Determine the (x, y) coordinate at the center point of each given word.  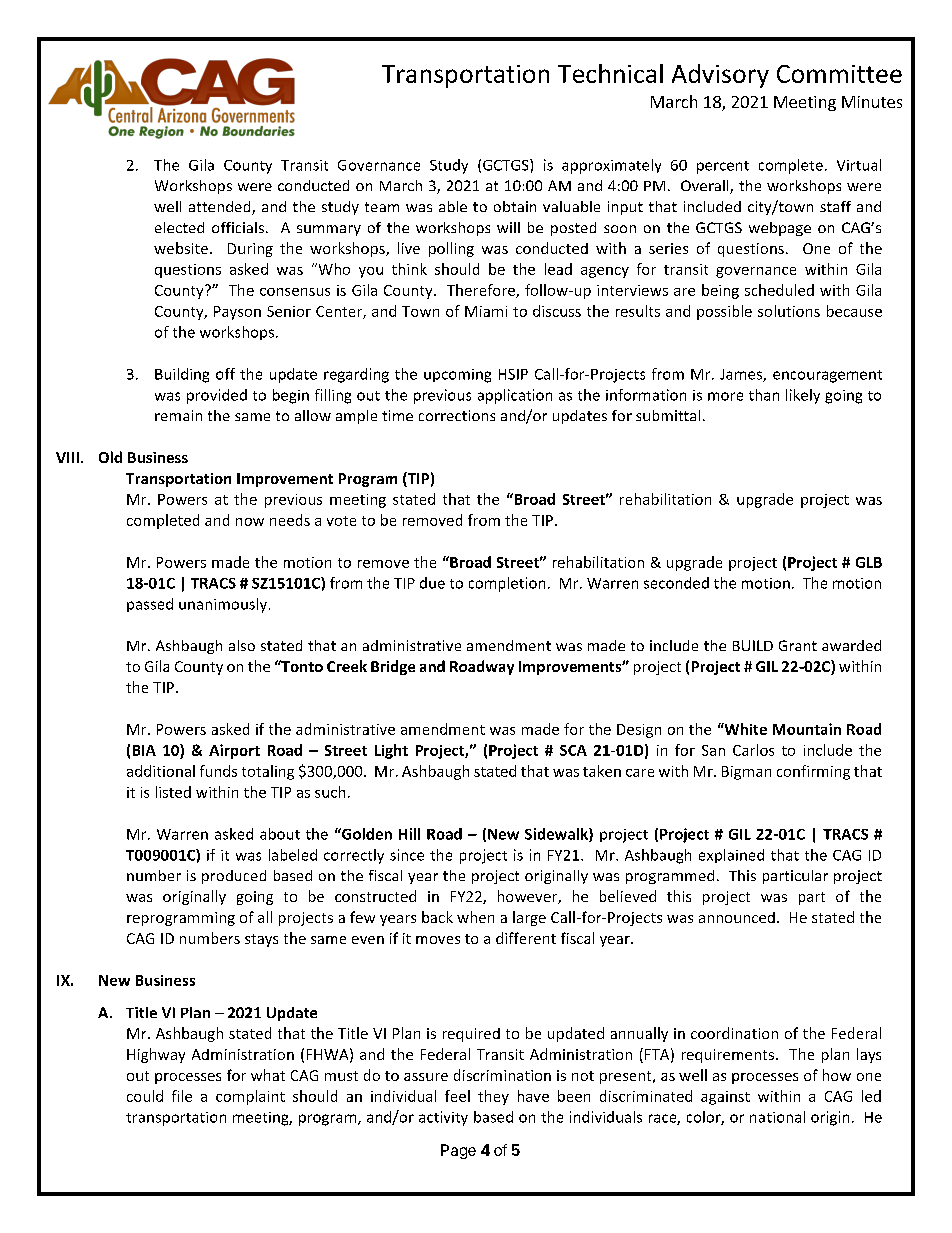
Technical (610, 73)
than (764, 395)
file (182, 1096)
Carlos (753, 750)
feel (457, 1096)
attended (221, 208)
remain (178, 415)
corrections (457, 415)
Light (391, 751)
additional (161, 771)
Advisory (720, 76)
